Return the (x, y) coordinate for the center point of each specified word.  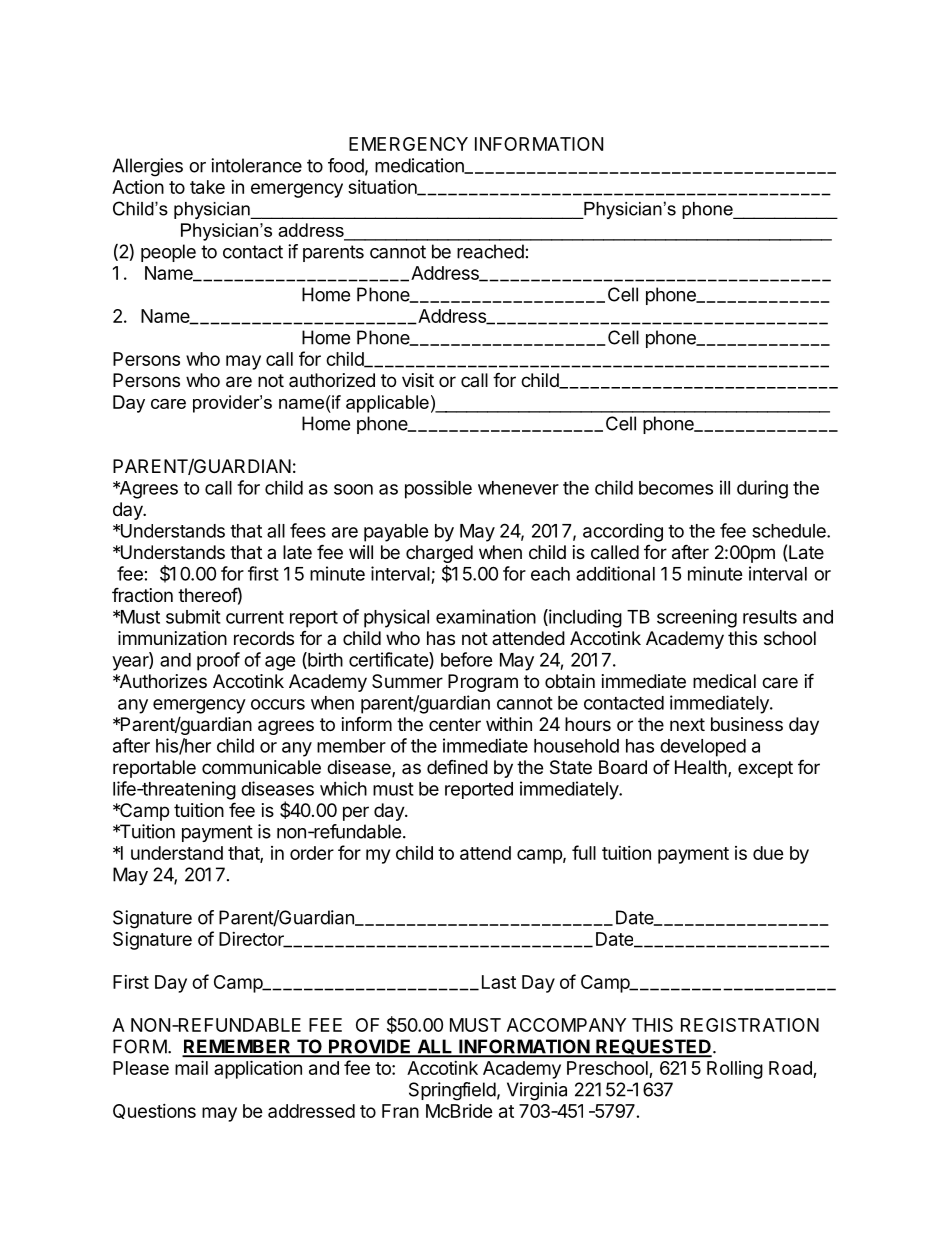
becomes (676, 488)
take (207, 187)
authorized (332, 380)
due (768, 853)
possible (438, 489)
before (467, 659)
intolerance (256, 165)
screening (697, 618)
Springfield (452, 1091)
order (312, 853)
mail (191, 1067)
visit (418, 380)
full (584, 852)
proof (218, 661)
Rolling (735, 1070)
